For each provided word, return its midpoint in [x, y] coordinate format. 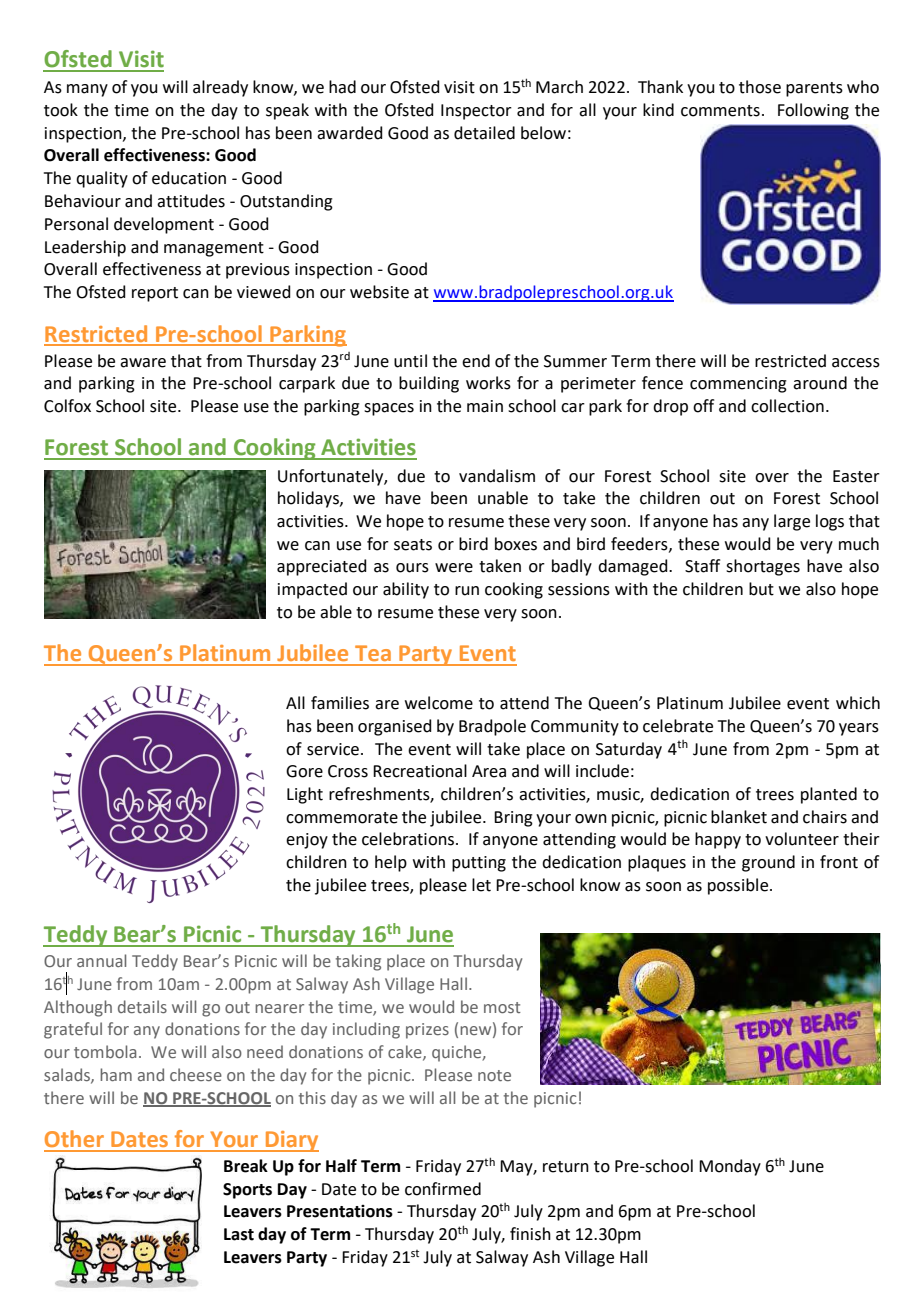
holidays [309, 499]
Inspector [476, 112]
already [220, 88]
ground [768, 863]
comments [720, 111]
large [792, 522]
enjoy [307, 841]
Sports [247, 1191]
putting [479, 864]
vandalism [497, 476]
